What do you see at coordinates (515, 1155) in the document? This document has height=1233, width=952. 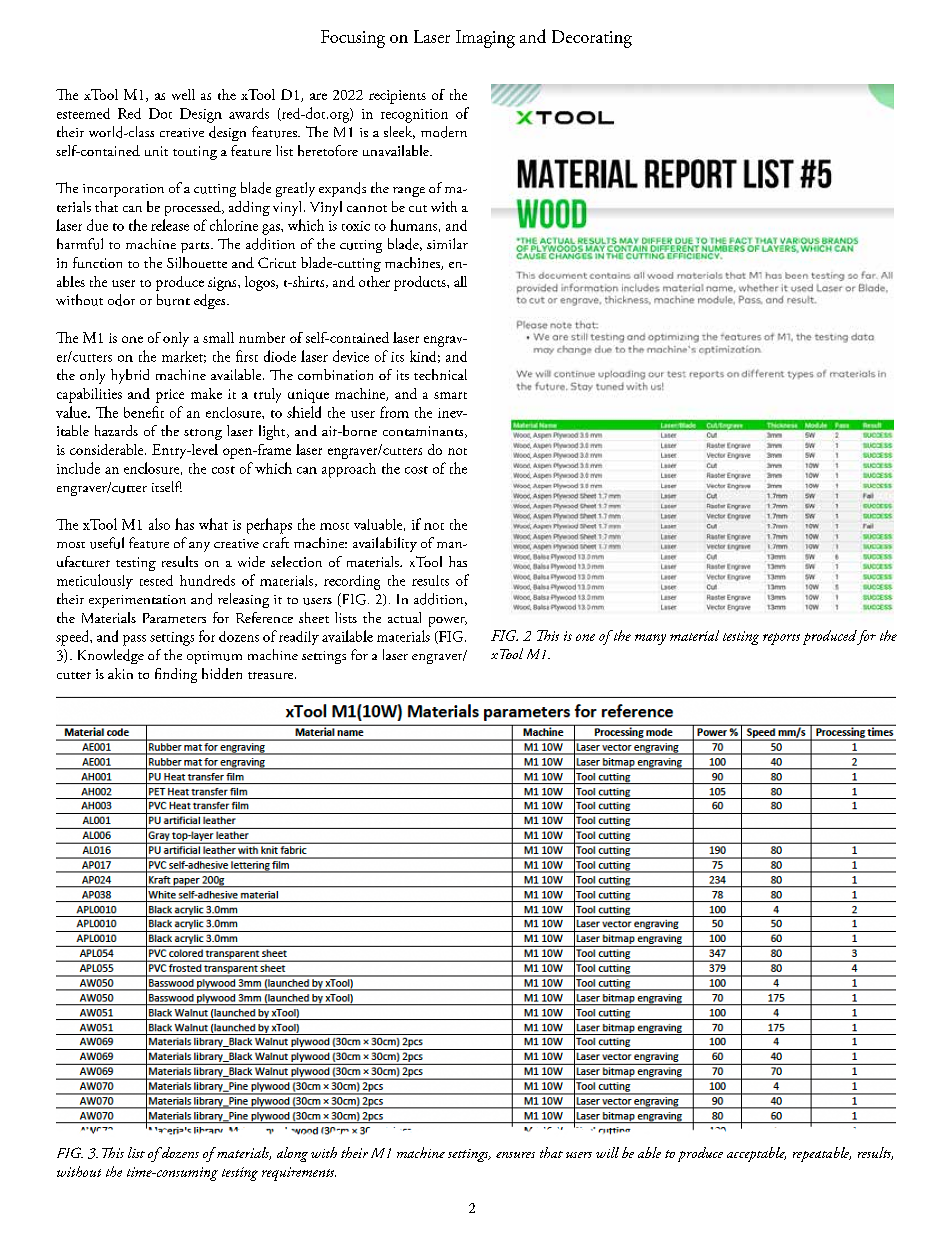 I see `ensures` at bounding box center [515, 1155].
